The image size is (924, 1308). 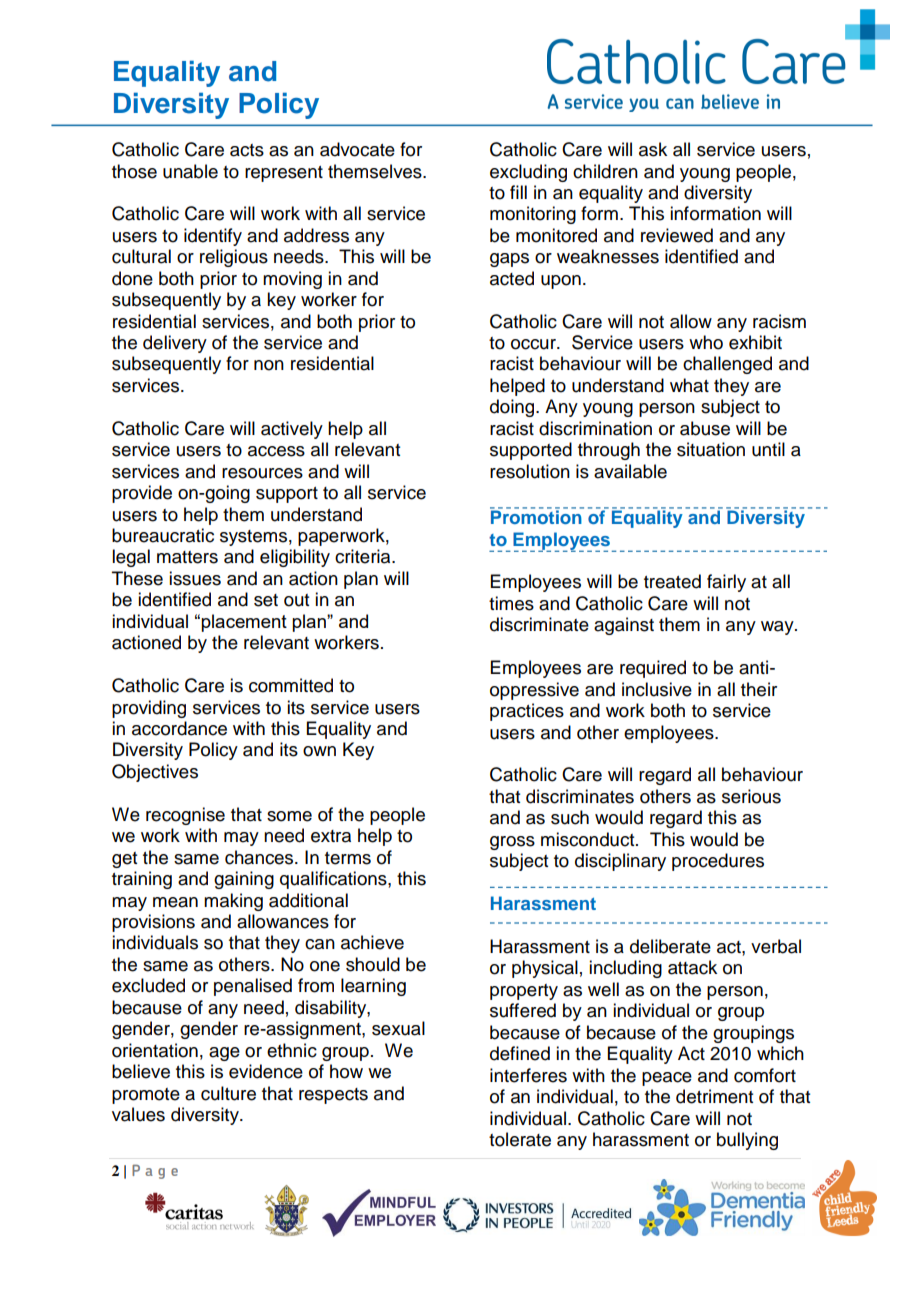 I want to click on fill, so click(x=518, y=192).
